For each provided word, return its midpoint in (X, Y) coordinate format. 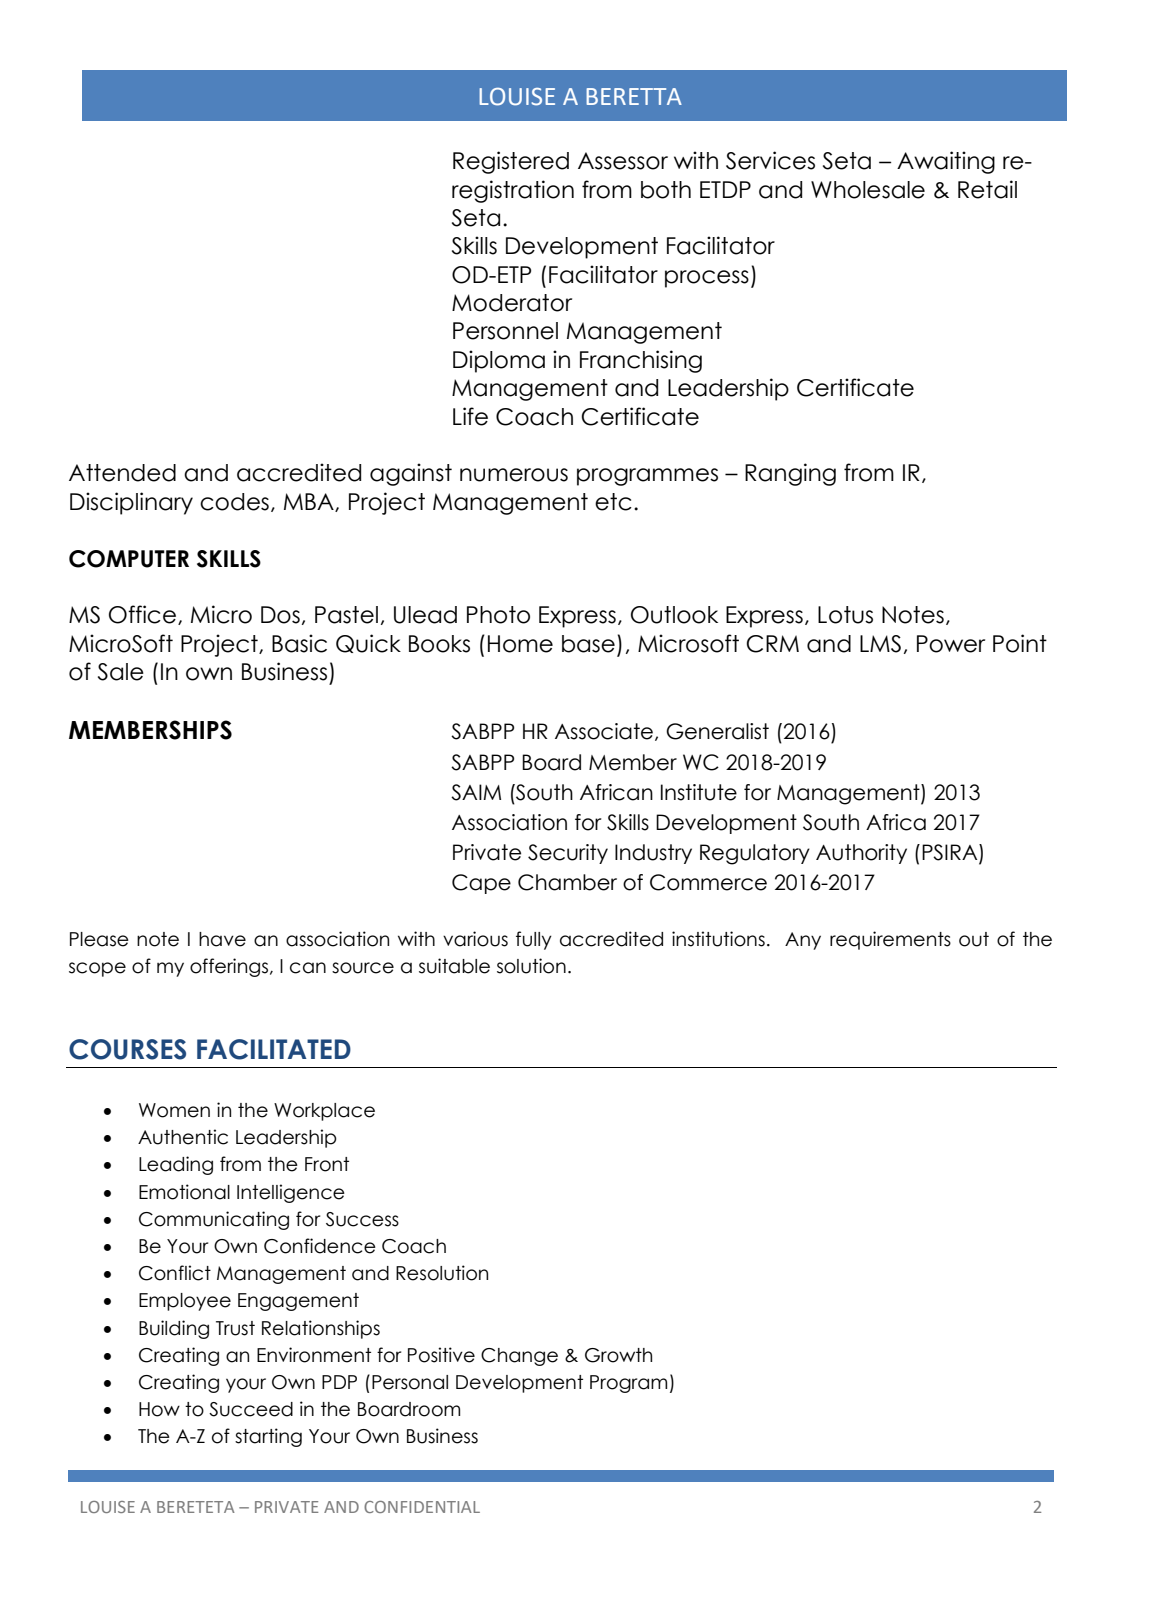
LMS (880, 644)
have (222, 939)
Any (803, 941)
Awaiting (946, 162)
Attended (122, 473)
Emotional (184, 1192)
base (588, 644)
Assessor (623, 161)
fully (534, 940)
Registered (511, 162)
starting (268, 1437)
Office (142, 614)
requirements (890, 940)
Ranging (790, 474)
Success (362, 1219)
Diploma (499, 361)
